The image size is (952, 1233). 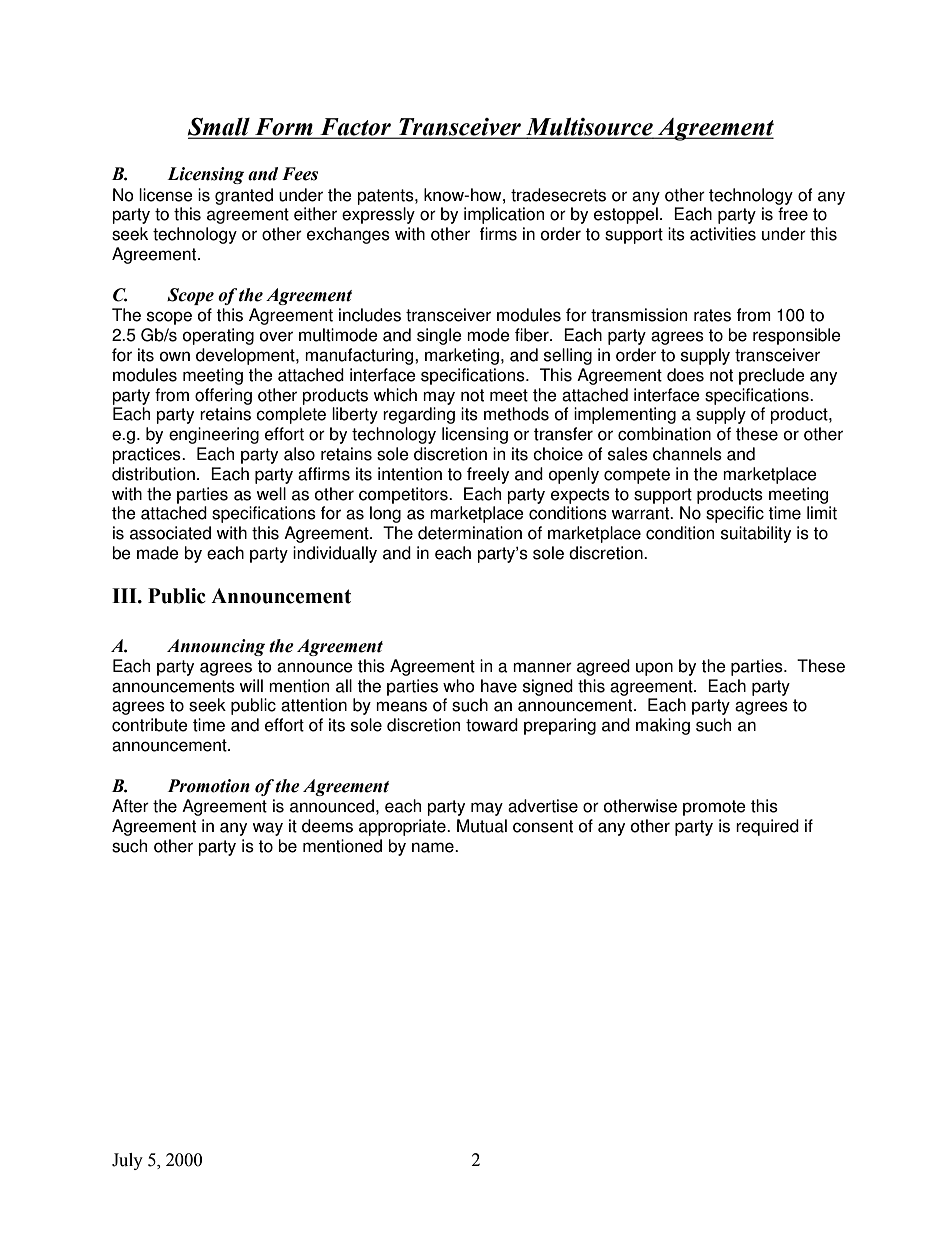 What do you see at coordinates (127, 1161) in the screenshot?
I see `July` at bounding box center [127, 1161].
